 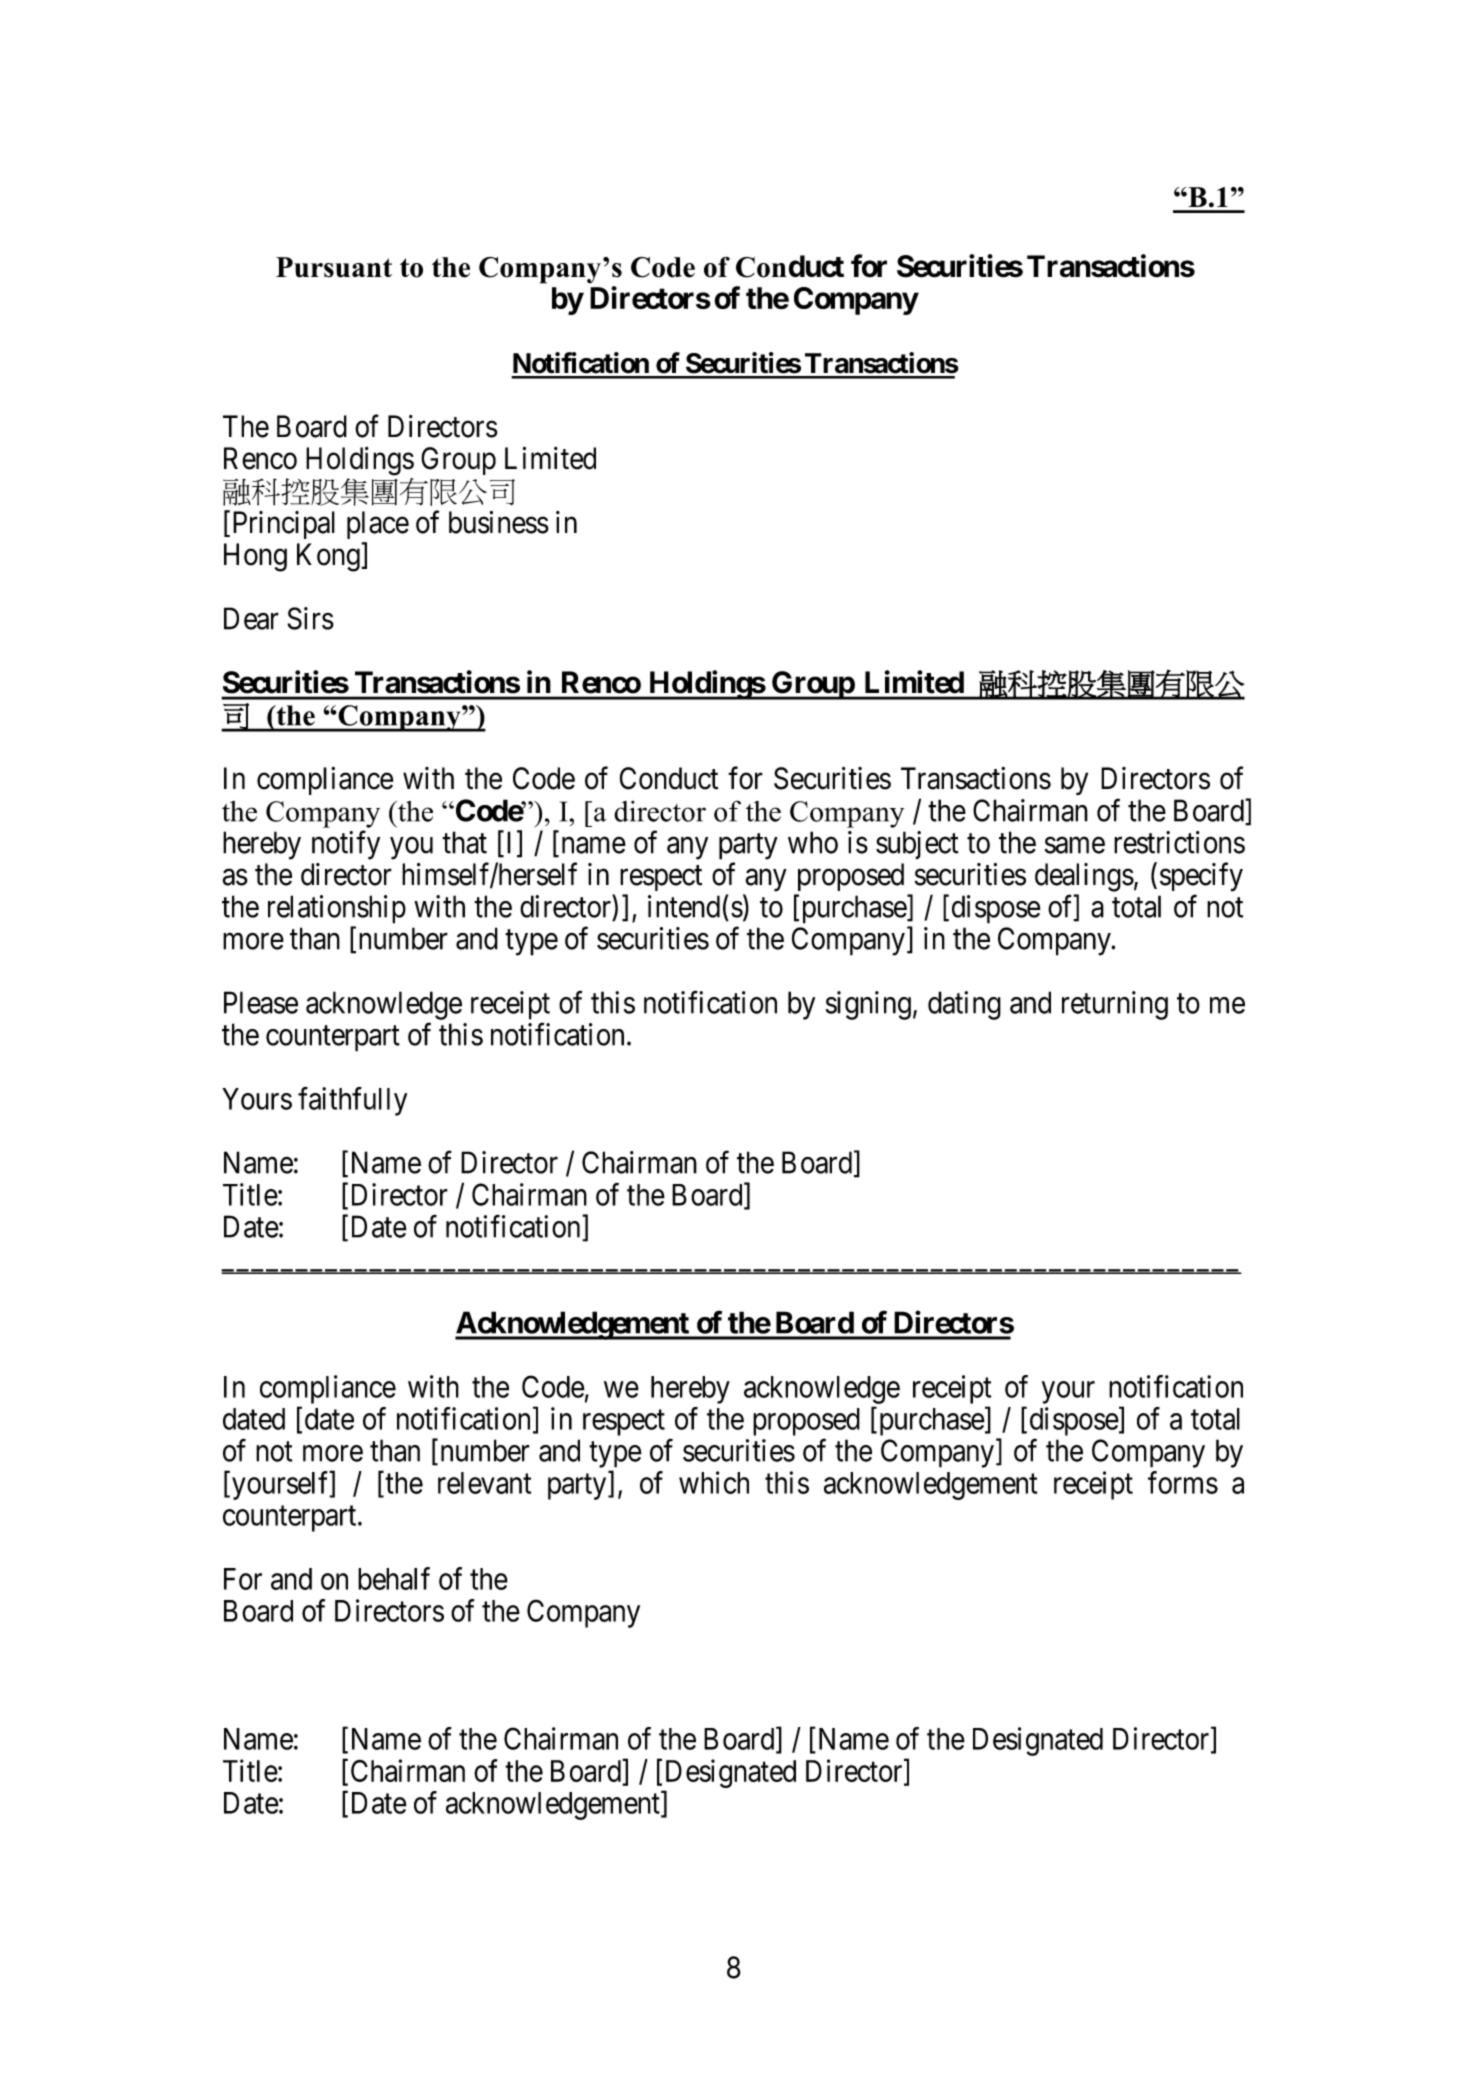 What do you see at coordinates (714, 1482) in the image?
I see `which` at bounding box center [714, 1482].
